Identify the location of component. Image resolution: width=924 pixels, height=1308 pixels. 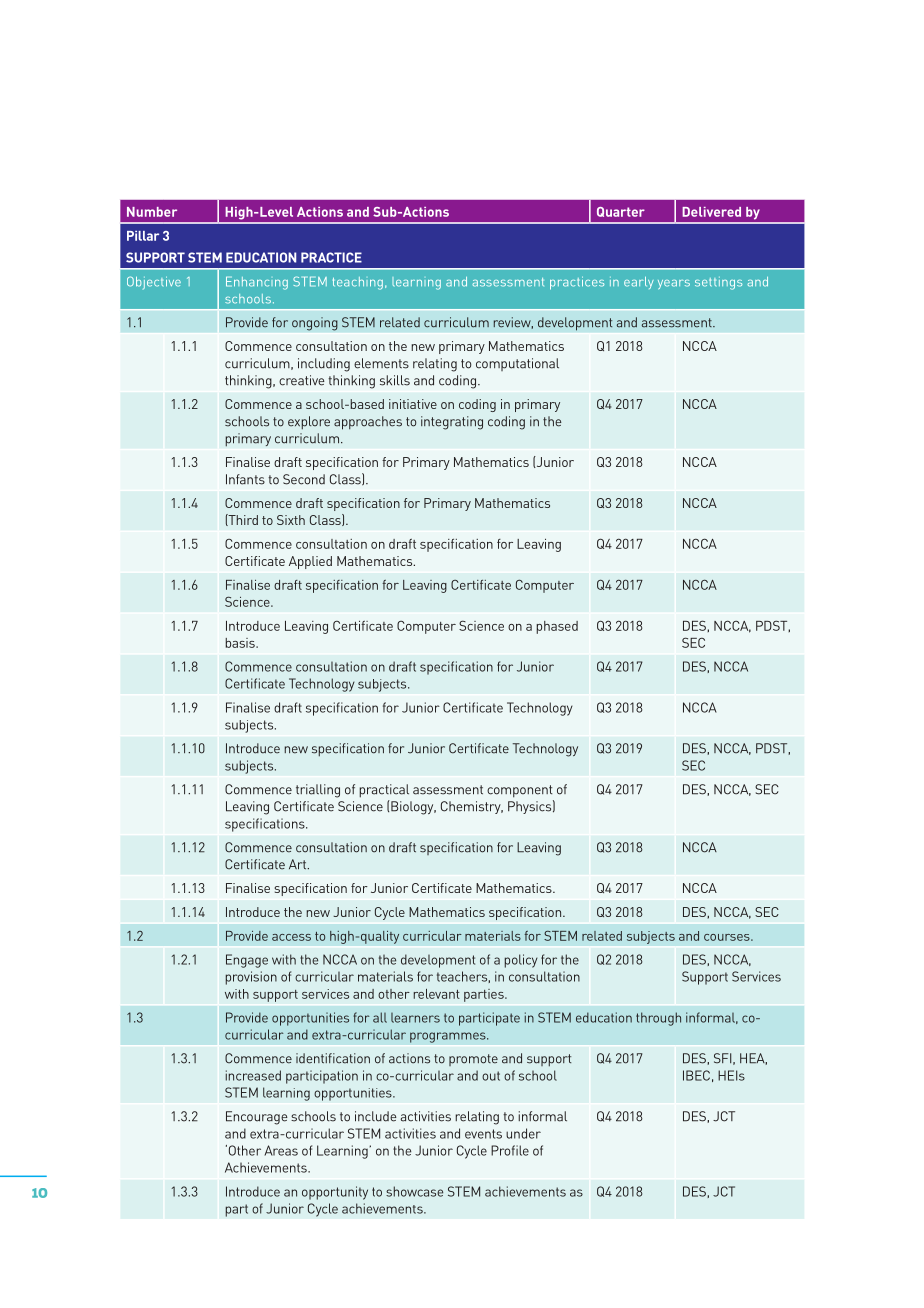
(520, 791).
